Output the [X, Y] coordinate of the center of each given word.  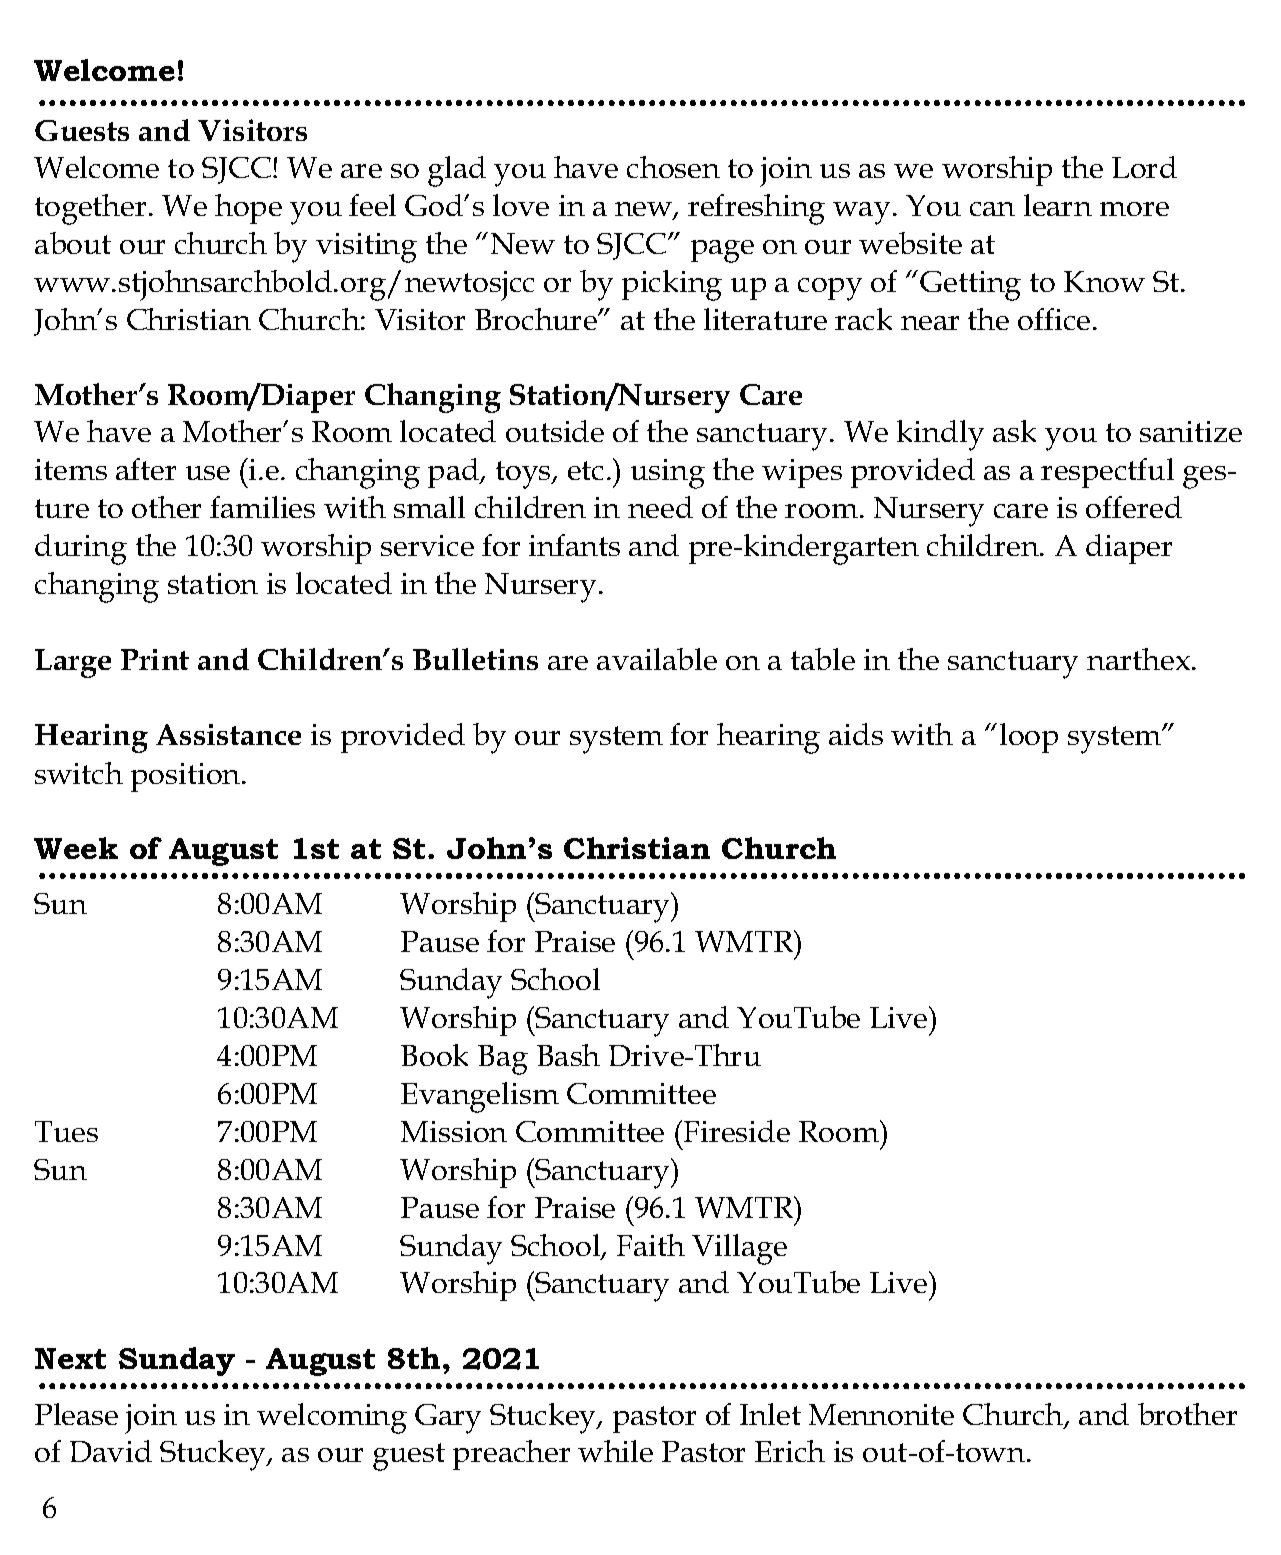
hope [248, 209]
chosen [673, 167]
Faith [651, 1245]
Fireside [735, 1131]
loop [1029, 738]
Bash [568, 1055]
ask [1014, 431]
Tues [66, 1131]
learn [1058, 205]
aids [856, 734]
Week [76, 848]
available [657, 659]
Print [155, 659]
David [111, 1451]
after [146, 469]
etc [585, 470]
